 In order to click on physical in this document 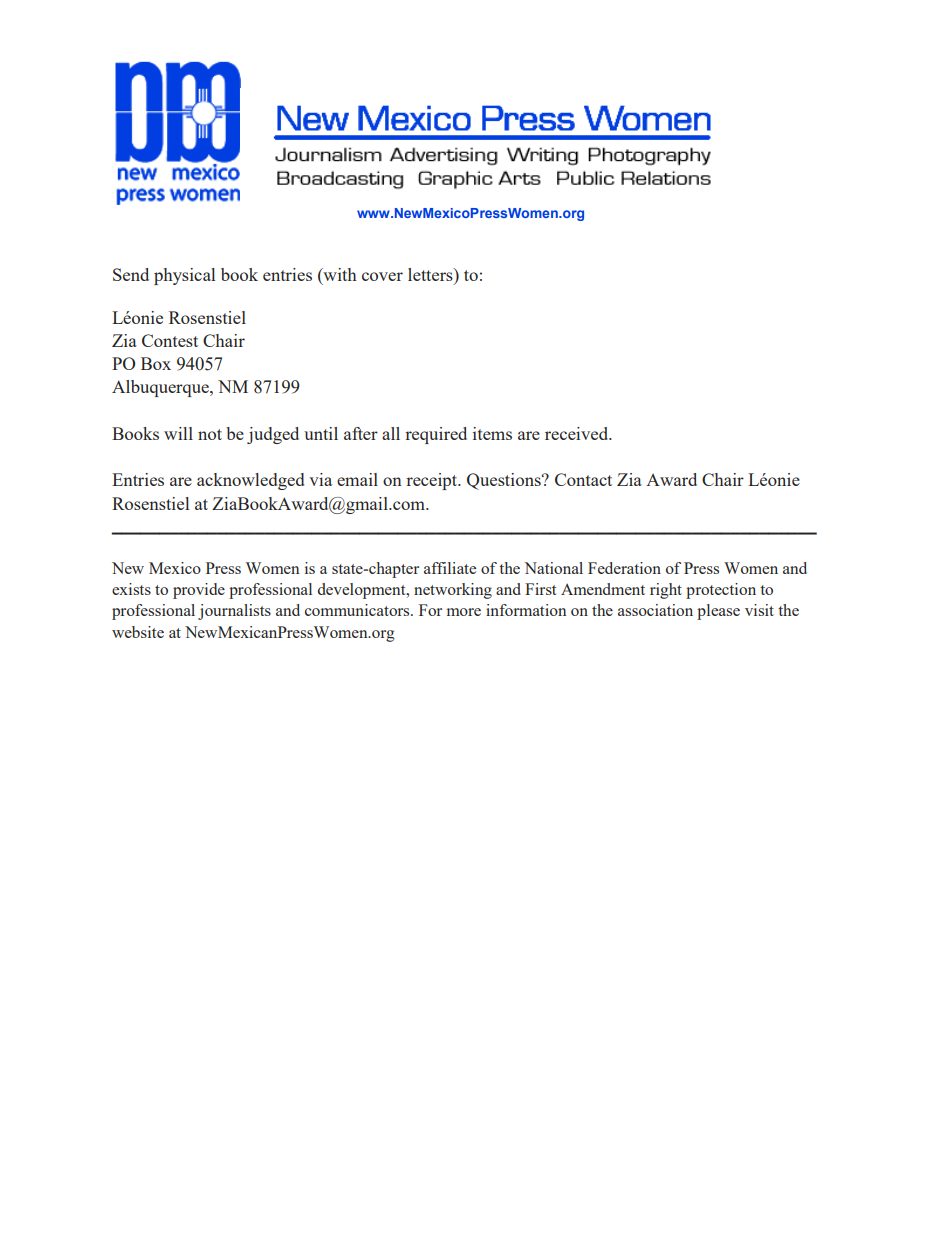, I will do `click(184, 276)`.
